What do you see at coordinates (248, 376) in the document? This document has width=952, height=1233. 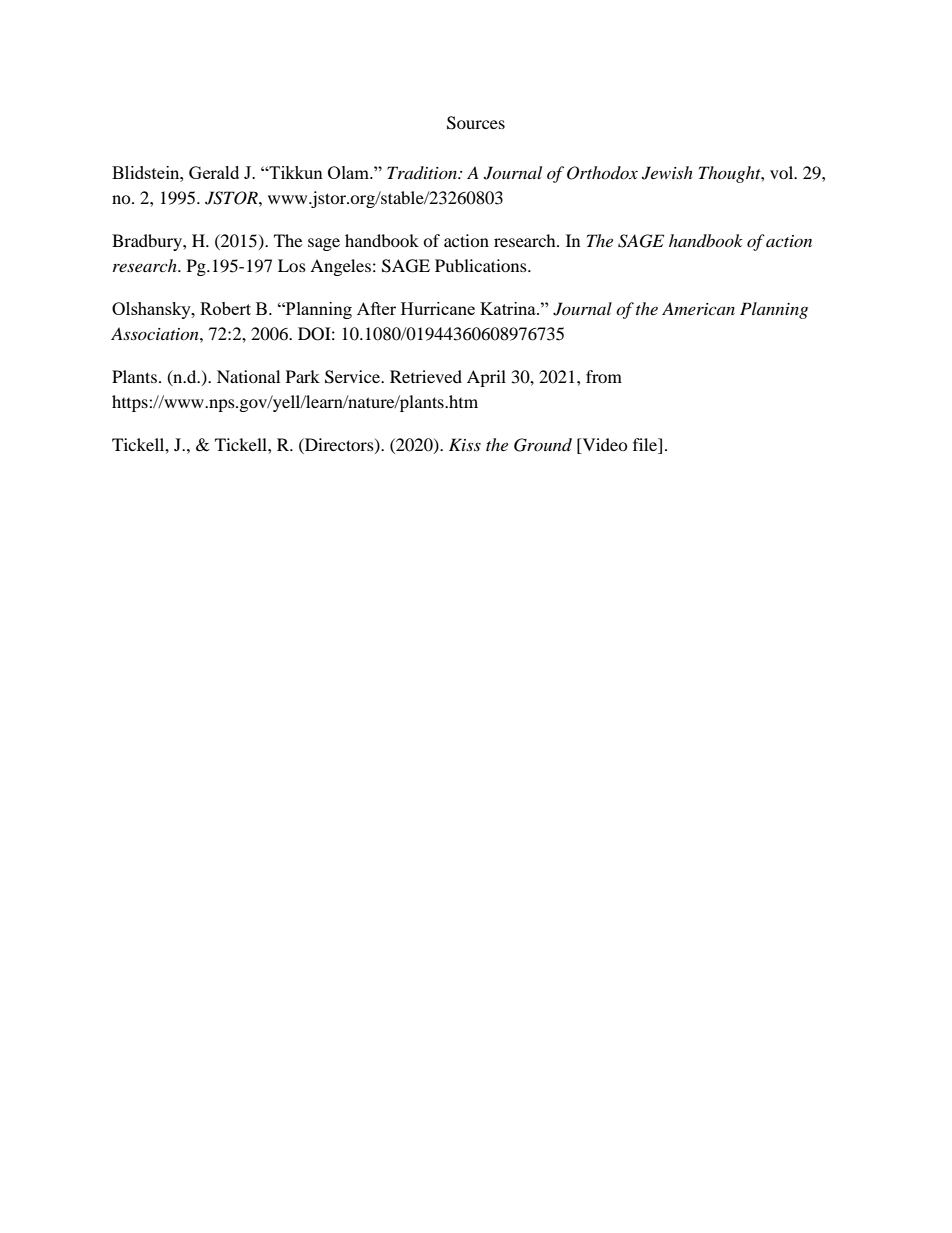 I see `National` at bounding box center [248, 376].
